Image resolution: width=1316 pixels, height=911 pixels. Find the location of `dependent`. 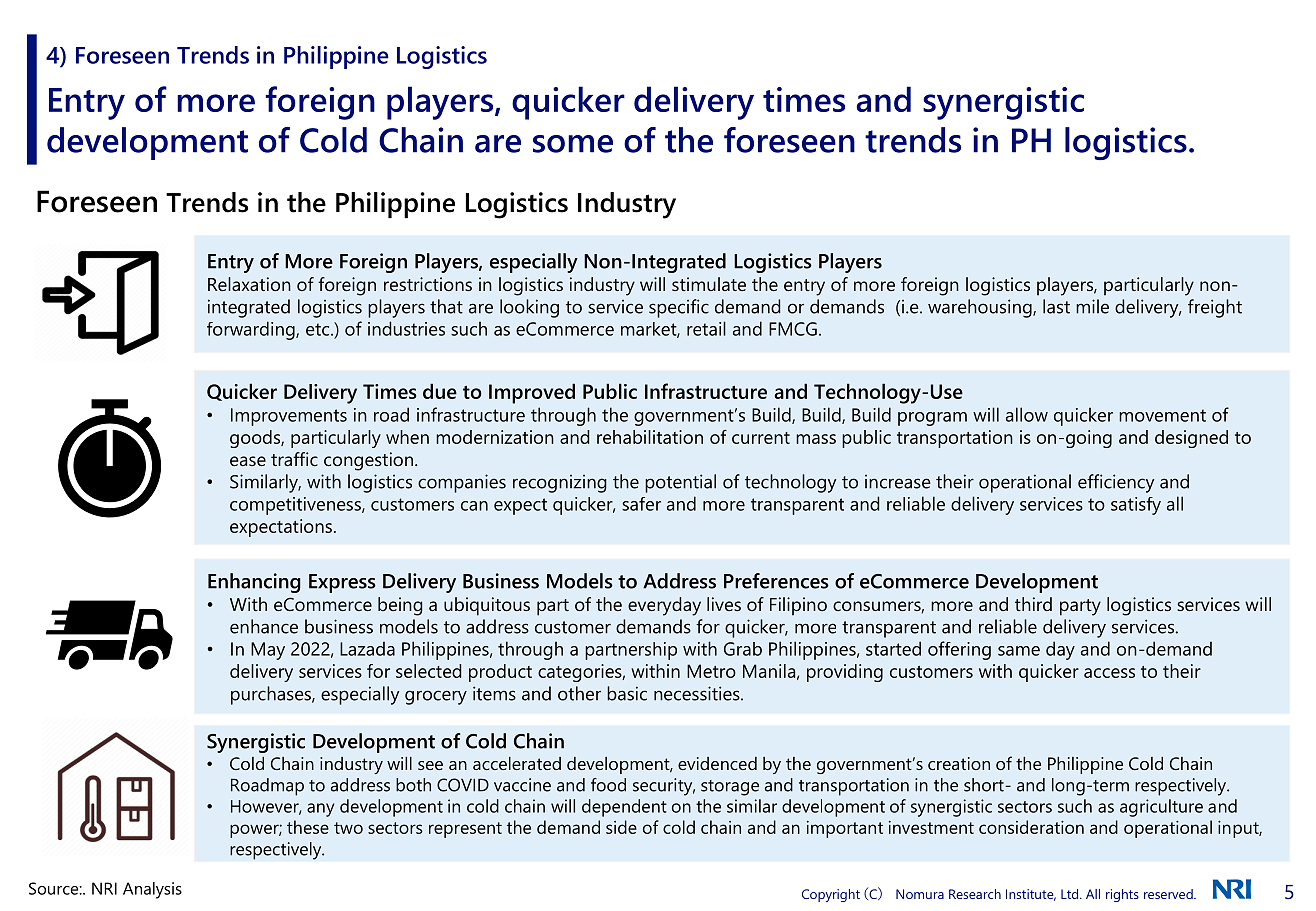

dependent is located at coordinates (624, 808).
